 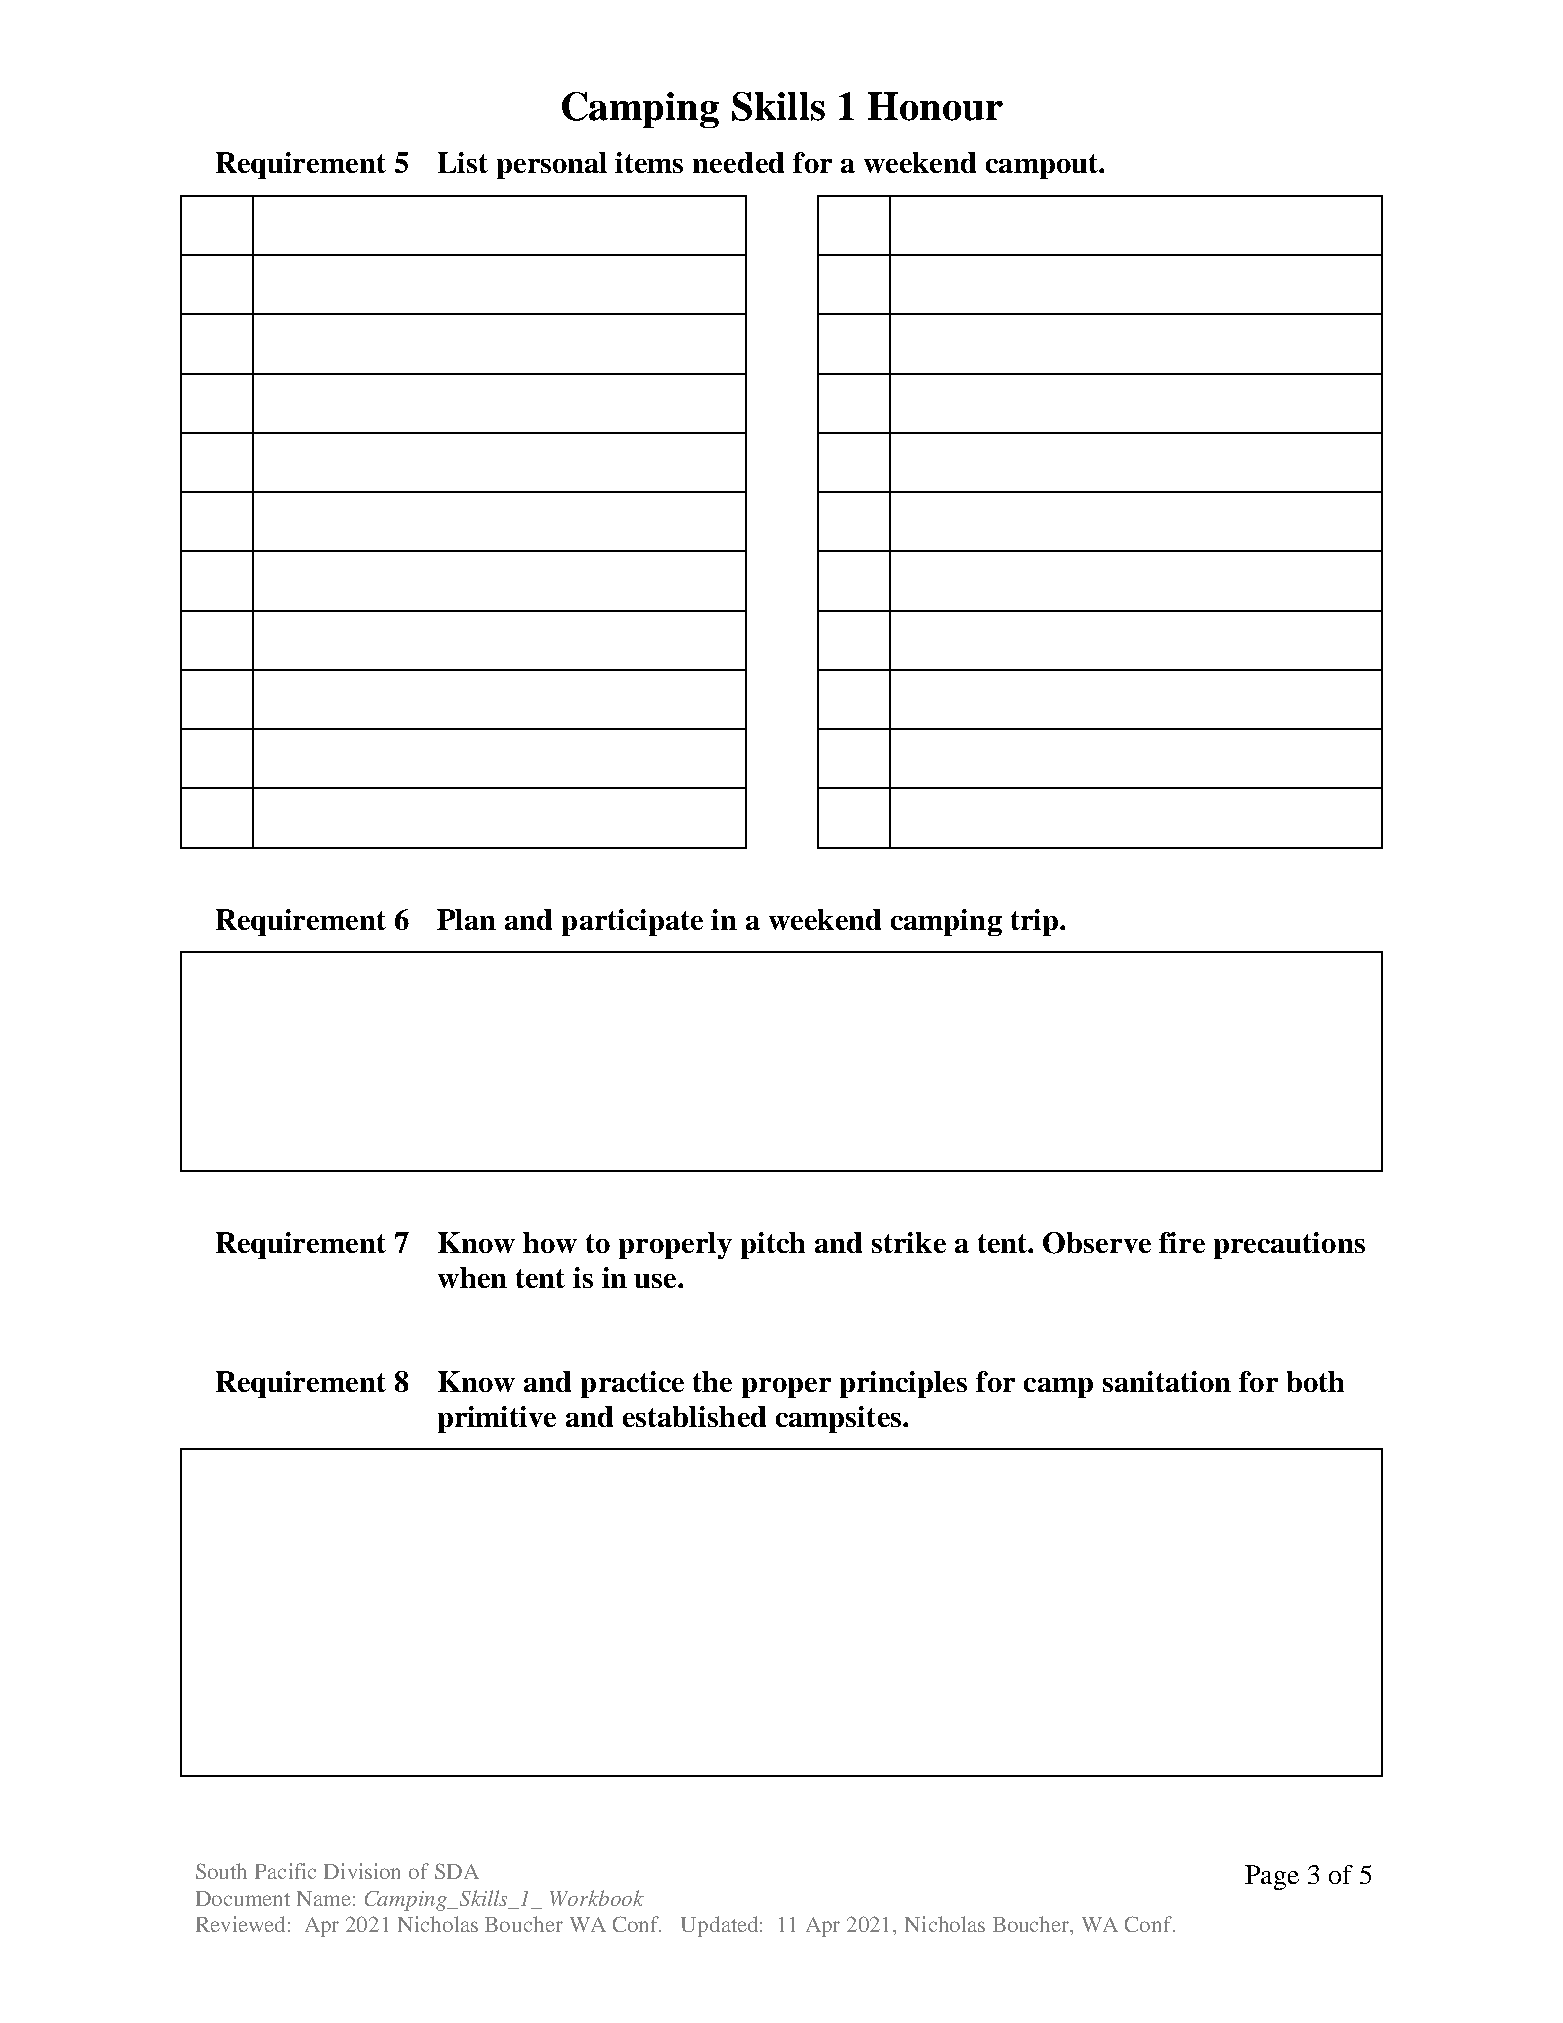 What do you see at coordinates (738, 162) in the image?
I see `needed` at bounding box center [738, 162].
